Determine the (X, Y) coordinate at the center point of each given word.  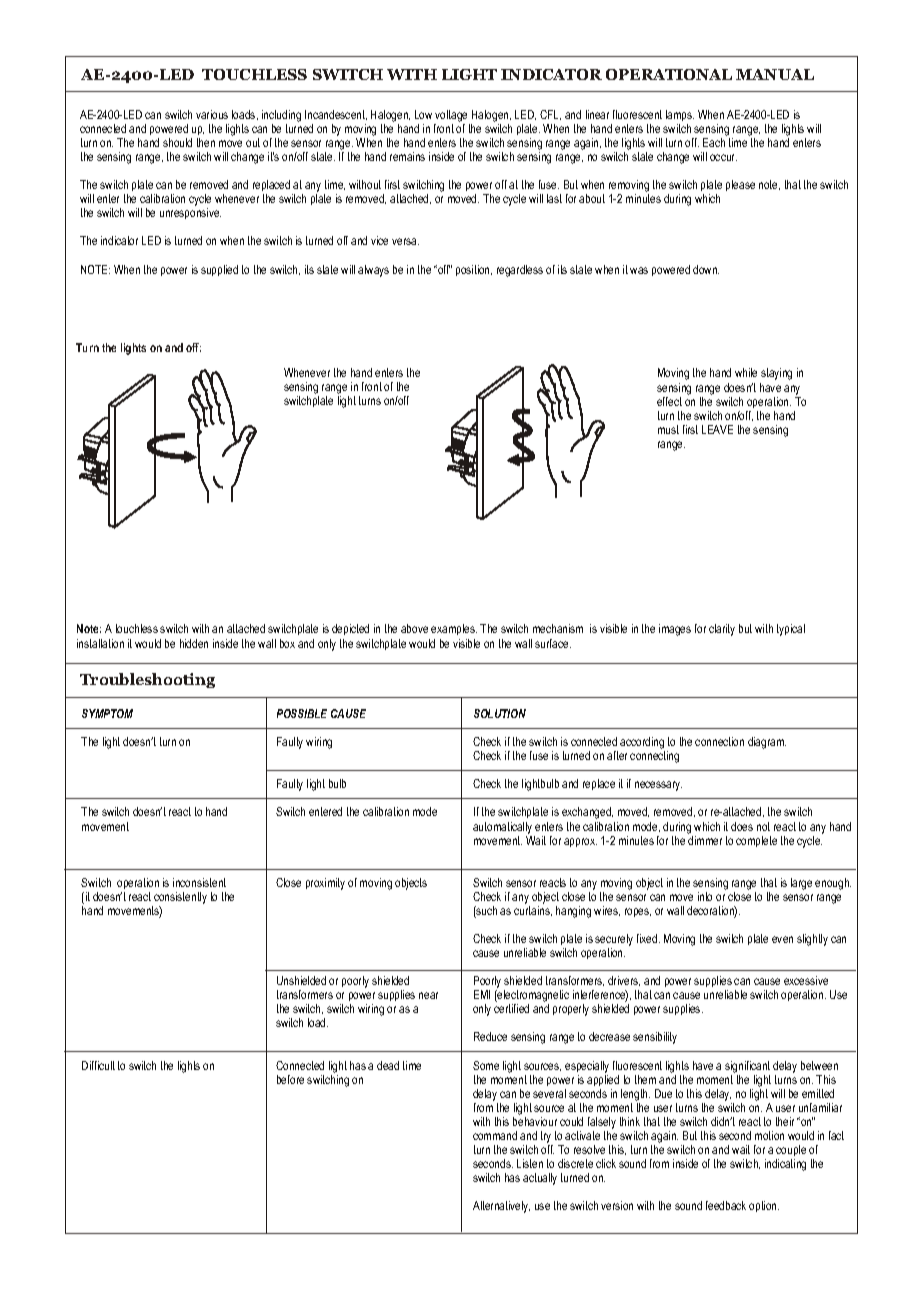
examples (454, 629)
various (212, 114)
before (290, 1079)
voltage (451, 116)
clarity (722, 630)
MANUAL (775, 74)
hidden (194, 643)
